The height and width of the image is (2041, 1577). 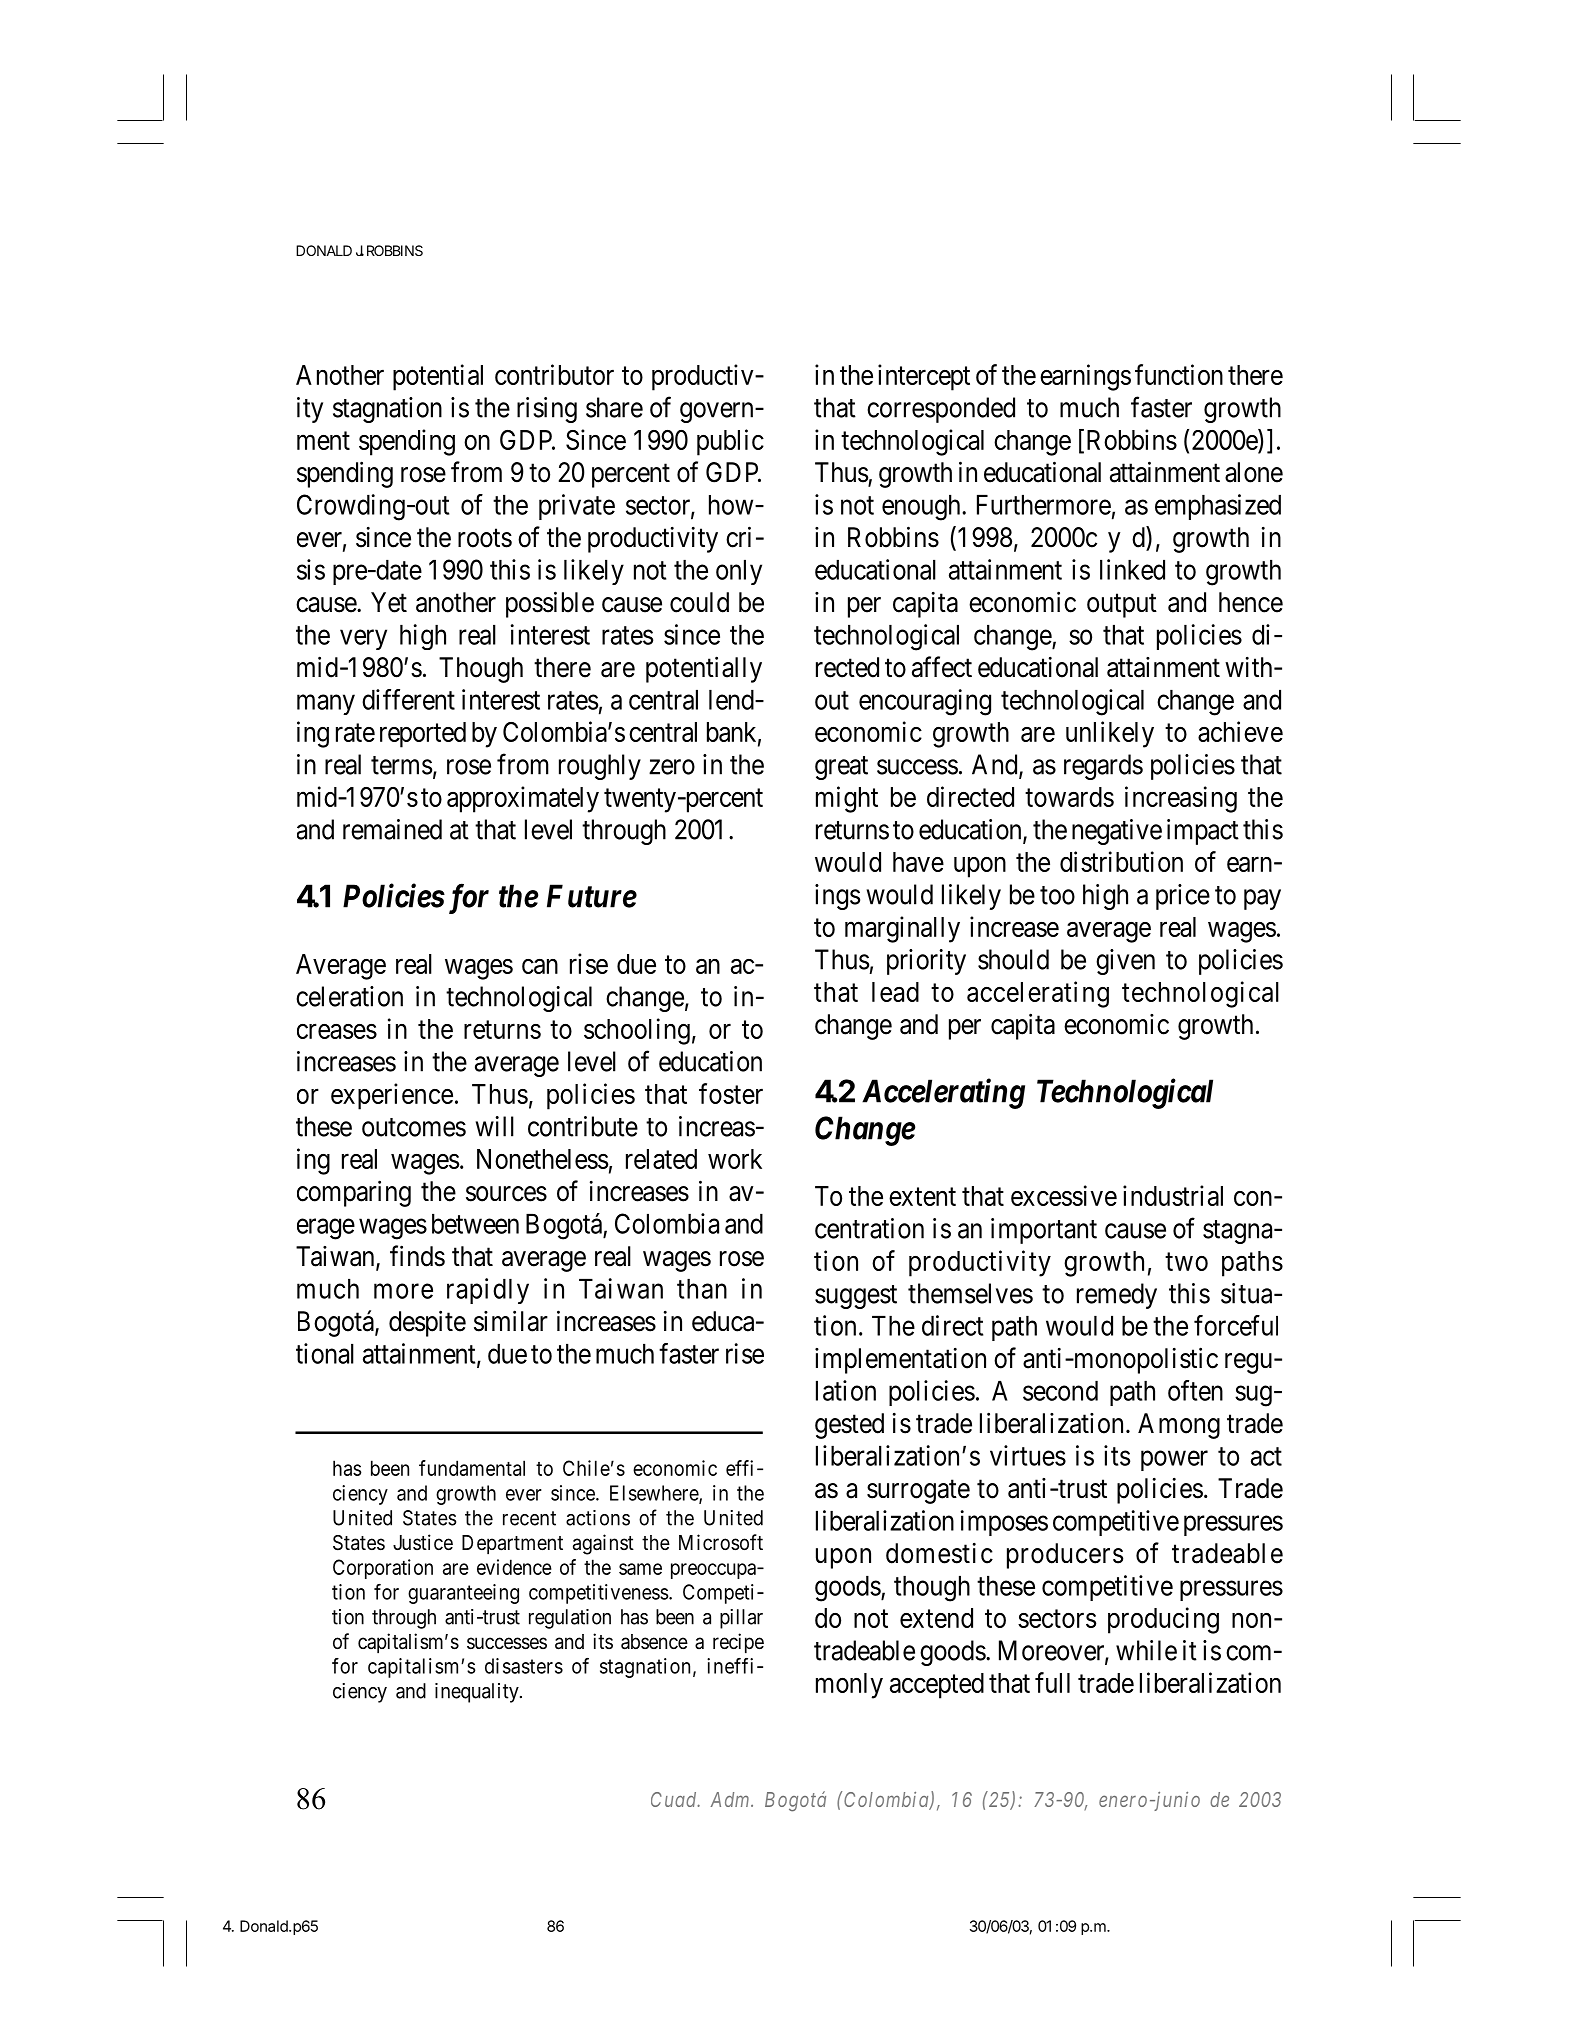 What do you see at coordinates (1117, 1296) in the image?
I see `remedy` at bounding box center [1117, 1296].
